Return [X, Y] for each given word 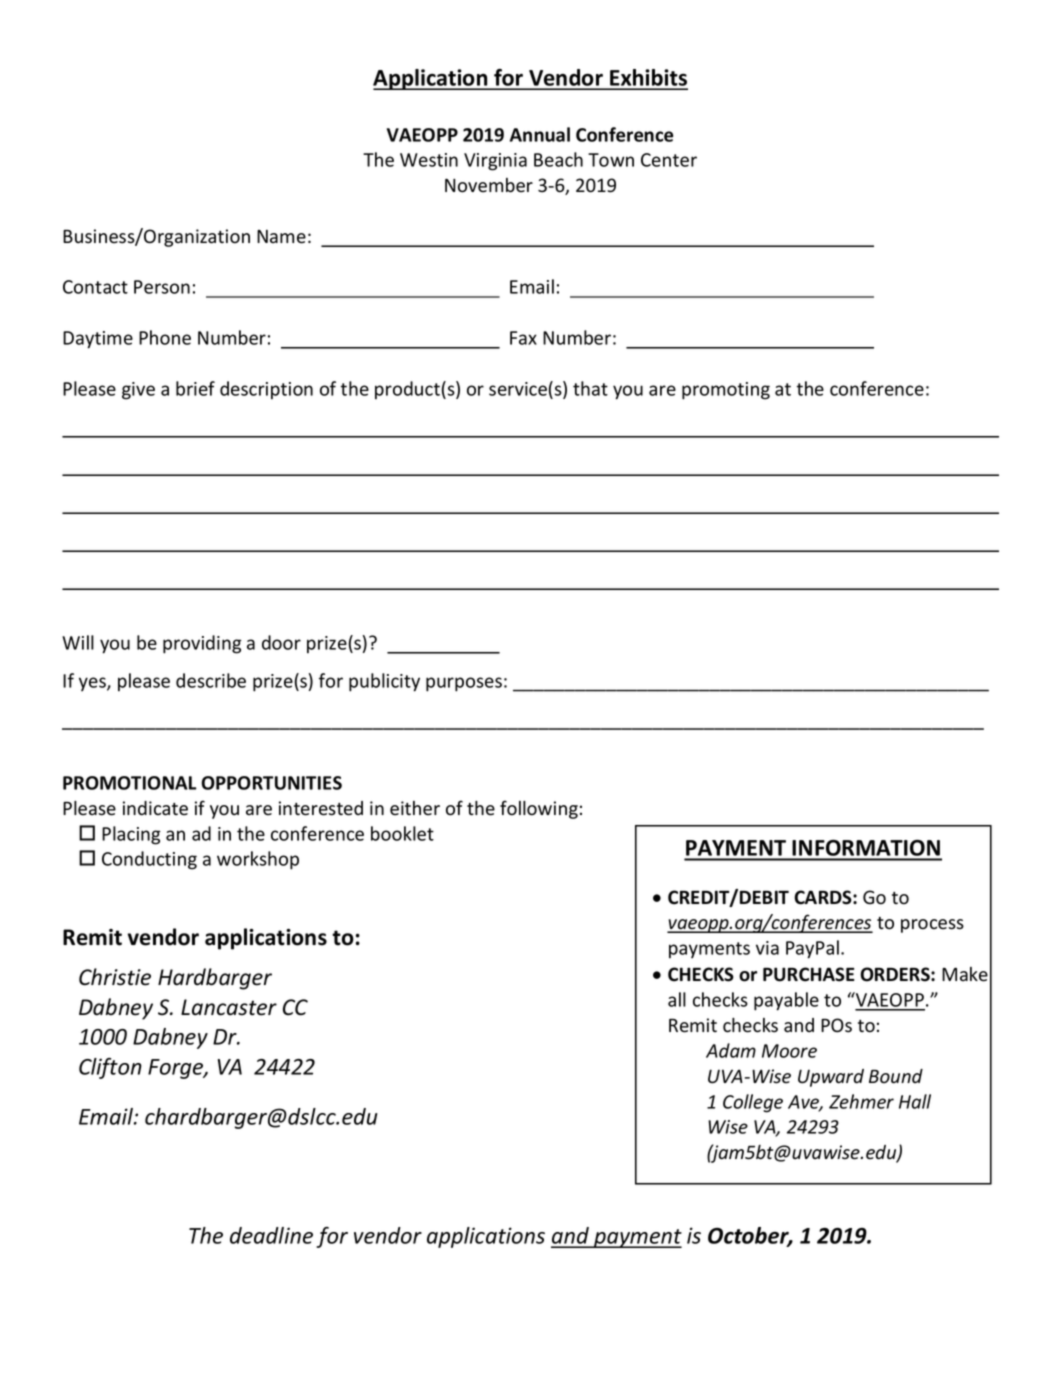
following [539, 809]
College [753, 1103]
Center [669, 160]
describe [211, 680]
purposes [464, 684]
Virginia [495, 162]
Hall [915, 1101]
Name [281, 237]
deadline [271, 1235]
